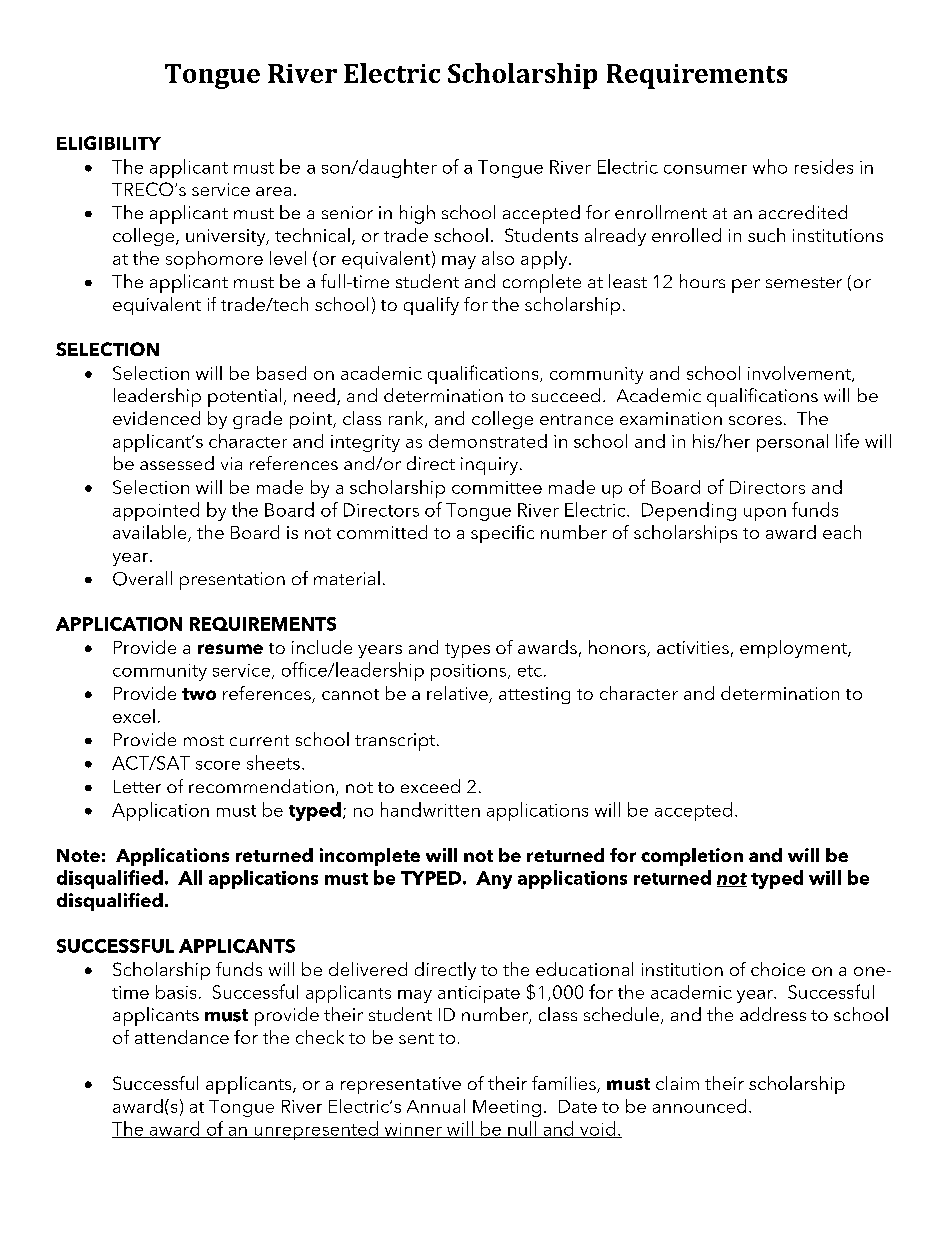 Image resolution: width=952 pixels, height=1233 pixels. I want to click on completion, so click(692, 857).
